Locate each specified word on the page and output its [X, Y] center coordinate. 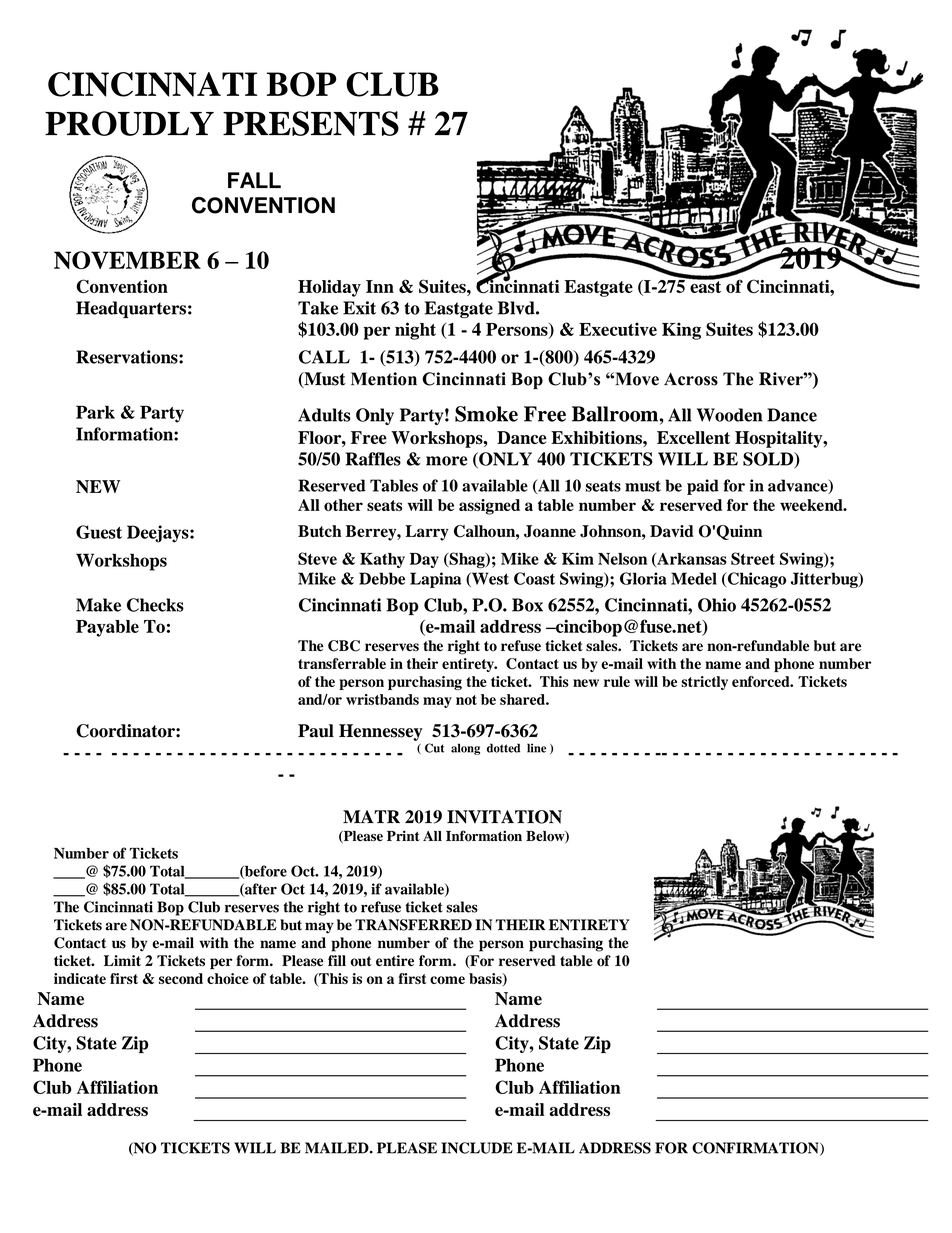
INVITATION [504, 817]
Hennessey [381, 732]
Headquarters [131, 309]
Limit [122, 960]
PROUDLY [129, 123]
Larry [427, 533]
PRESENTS [311, 123]
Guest [99, 532]
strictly [704, 683]
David [672, 531]
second [181, 978]
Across [691, 379]
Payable [107, 628]
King [681, 331]
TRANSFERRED [413, 925]
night [415, 331]
